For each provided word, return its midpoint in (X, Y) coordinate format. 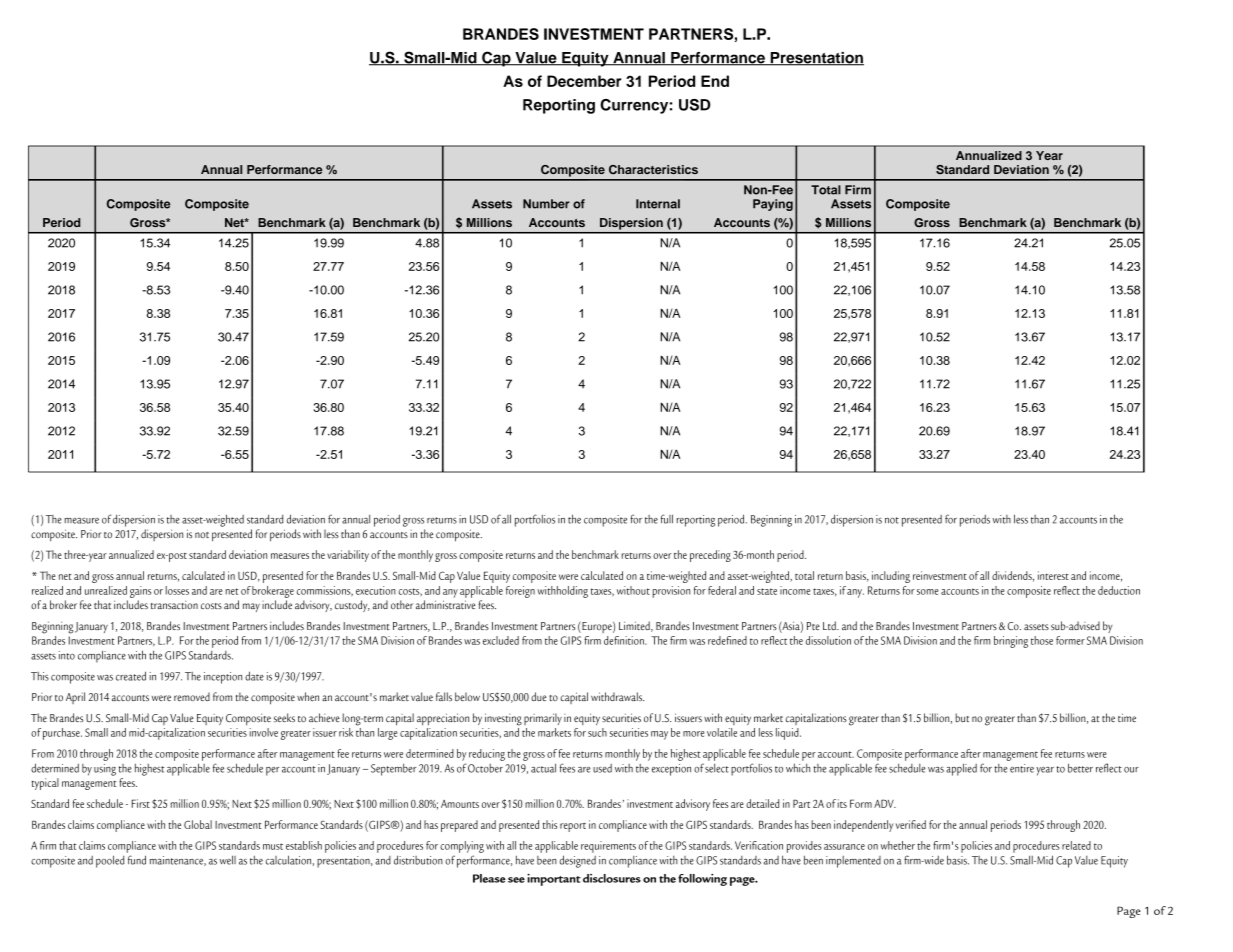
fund (137, 860)
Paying (773, 205)
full (667, 519)
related (1076, 845)
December (584, 81)
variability (348, 556)
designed (577, 861)
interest (1053, 575)
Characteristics (653, 169)
